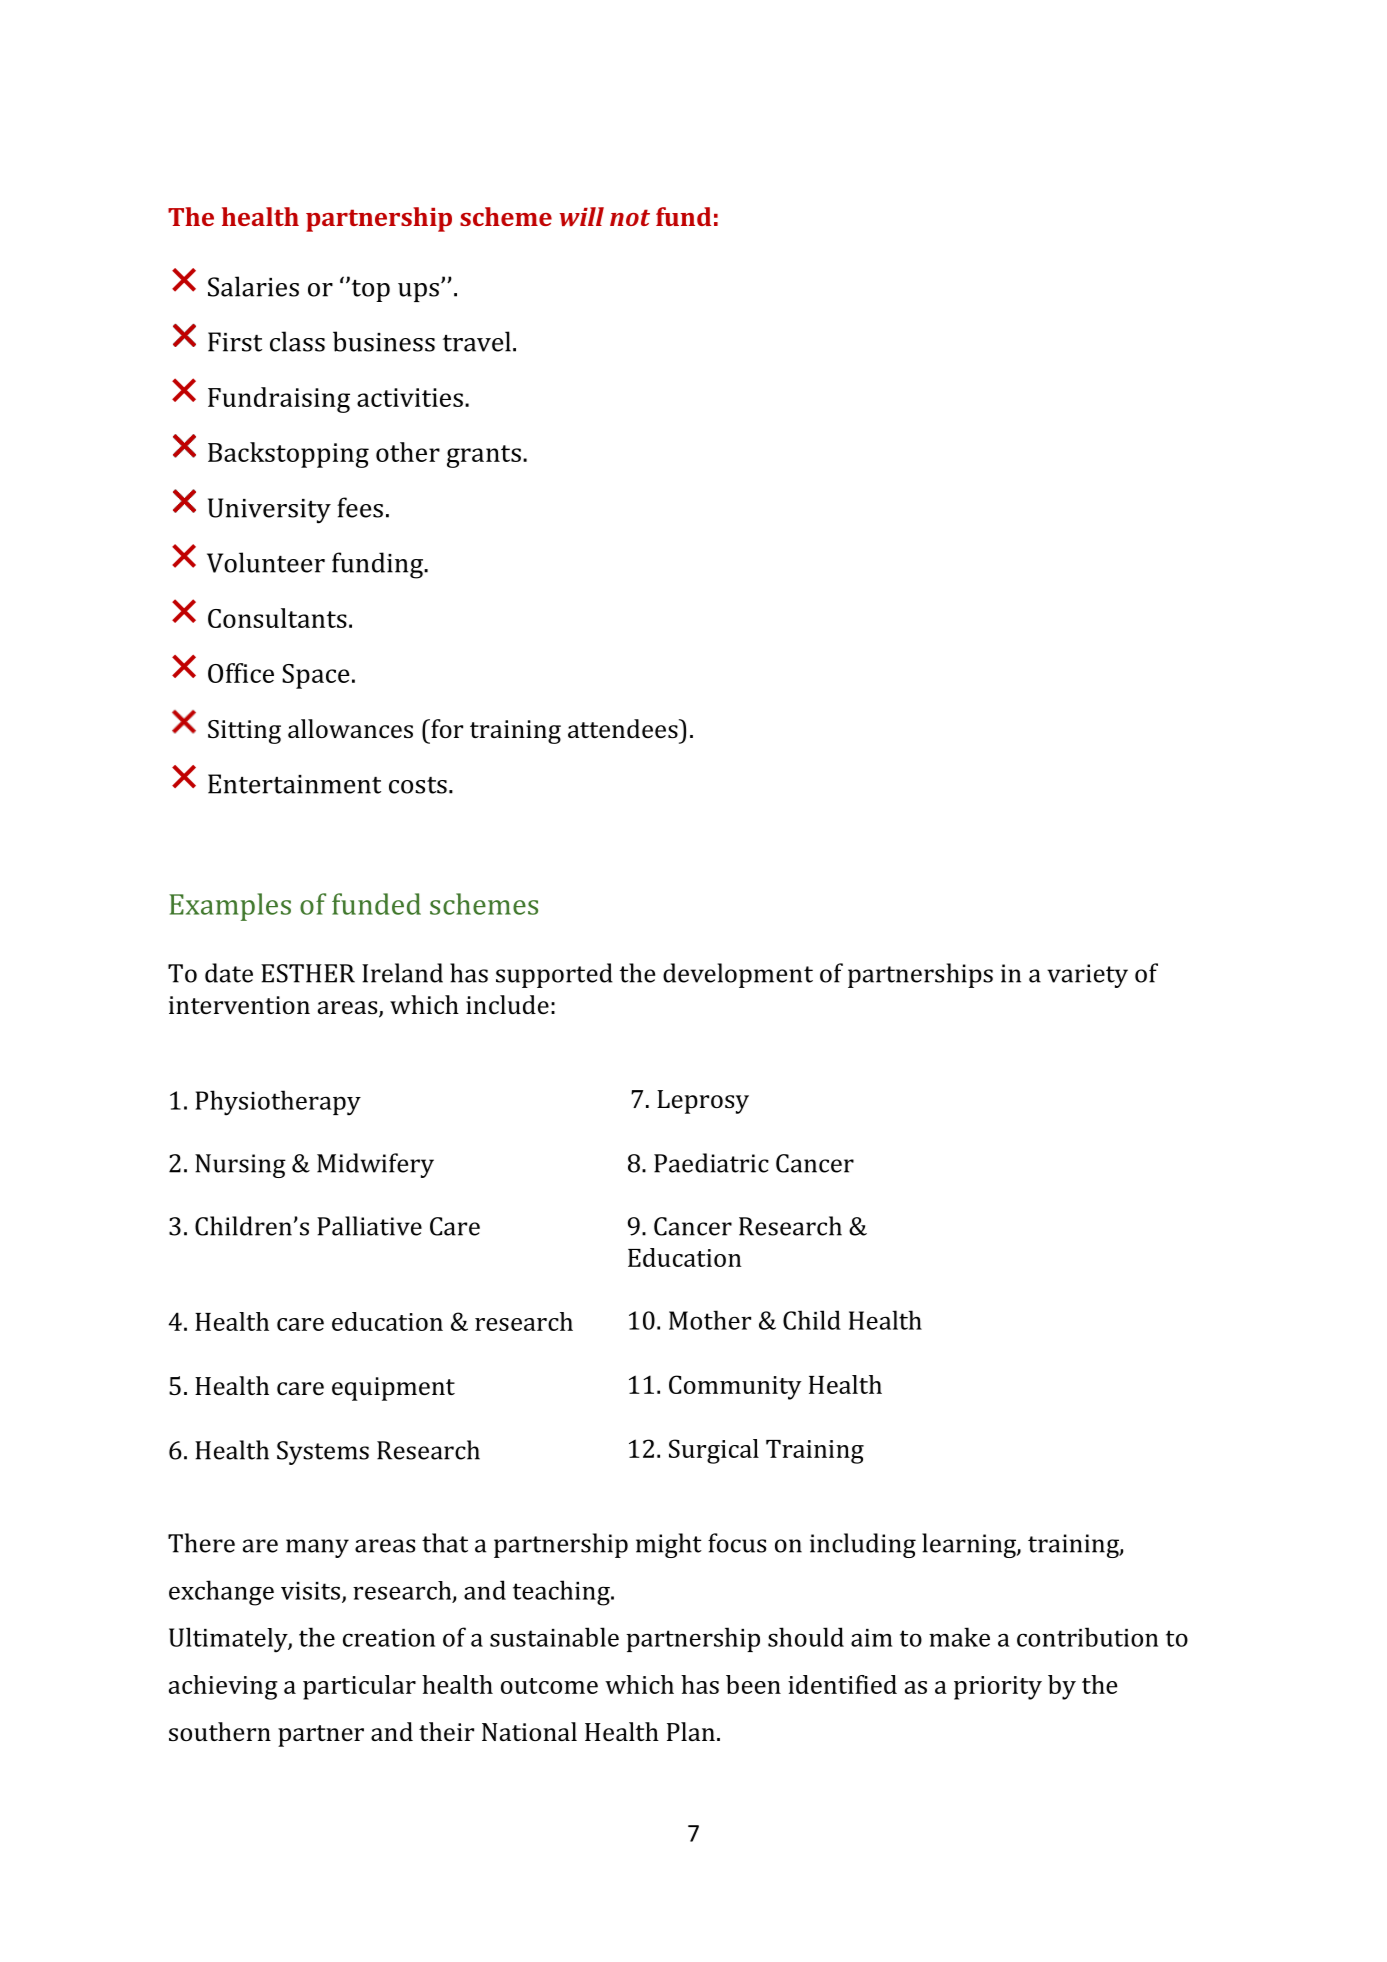 The height and width of the screenshot is (1962, 1387). I want to click on ESTHER, so click(308, 973).
